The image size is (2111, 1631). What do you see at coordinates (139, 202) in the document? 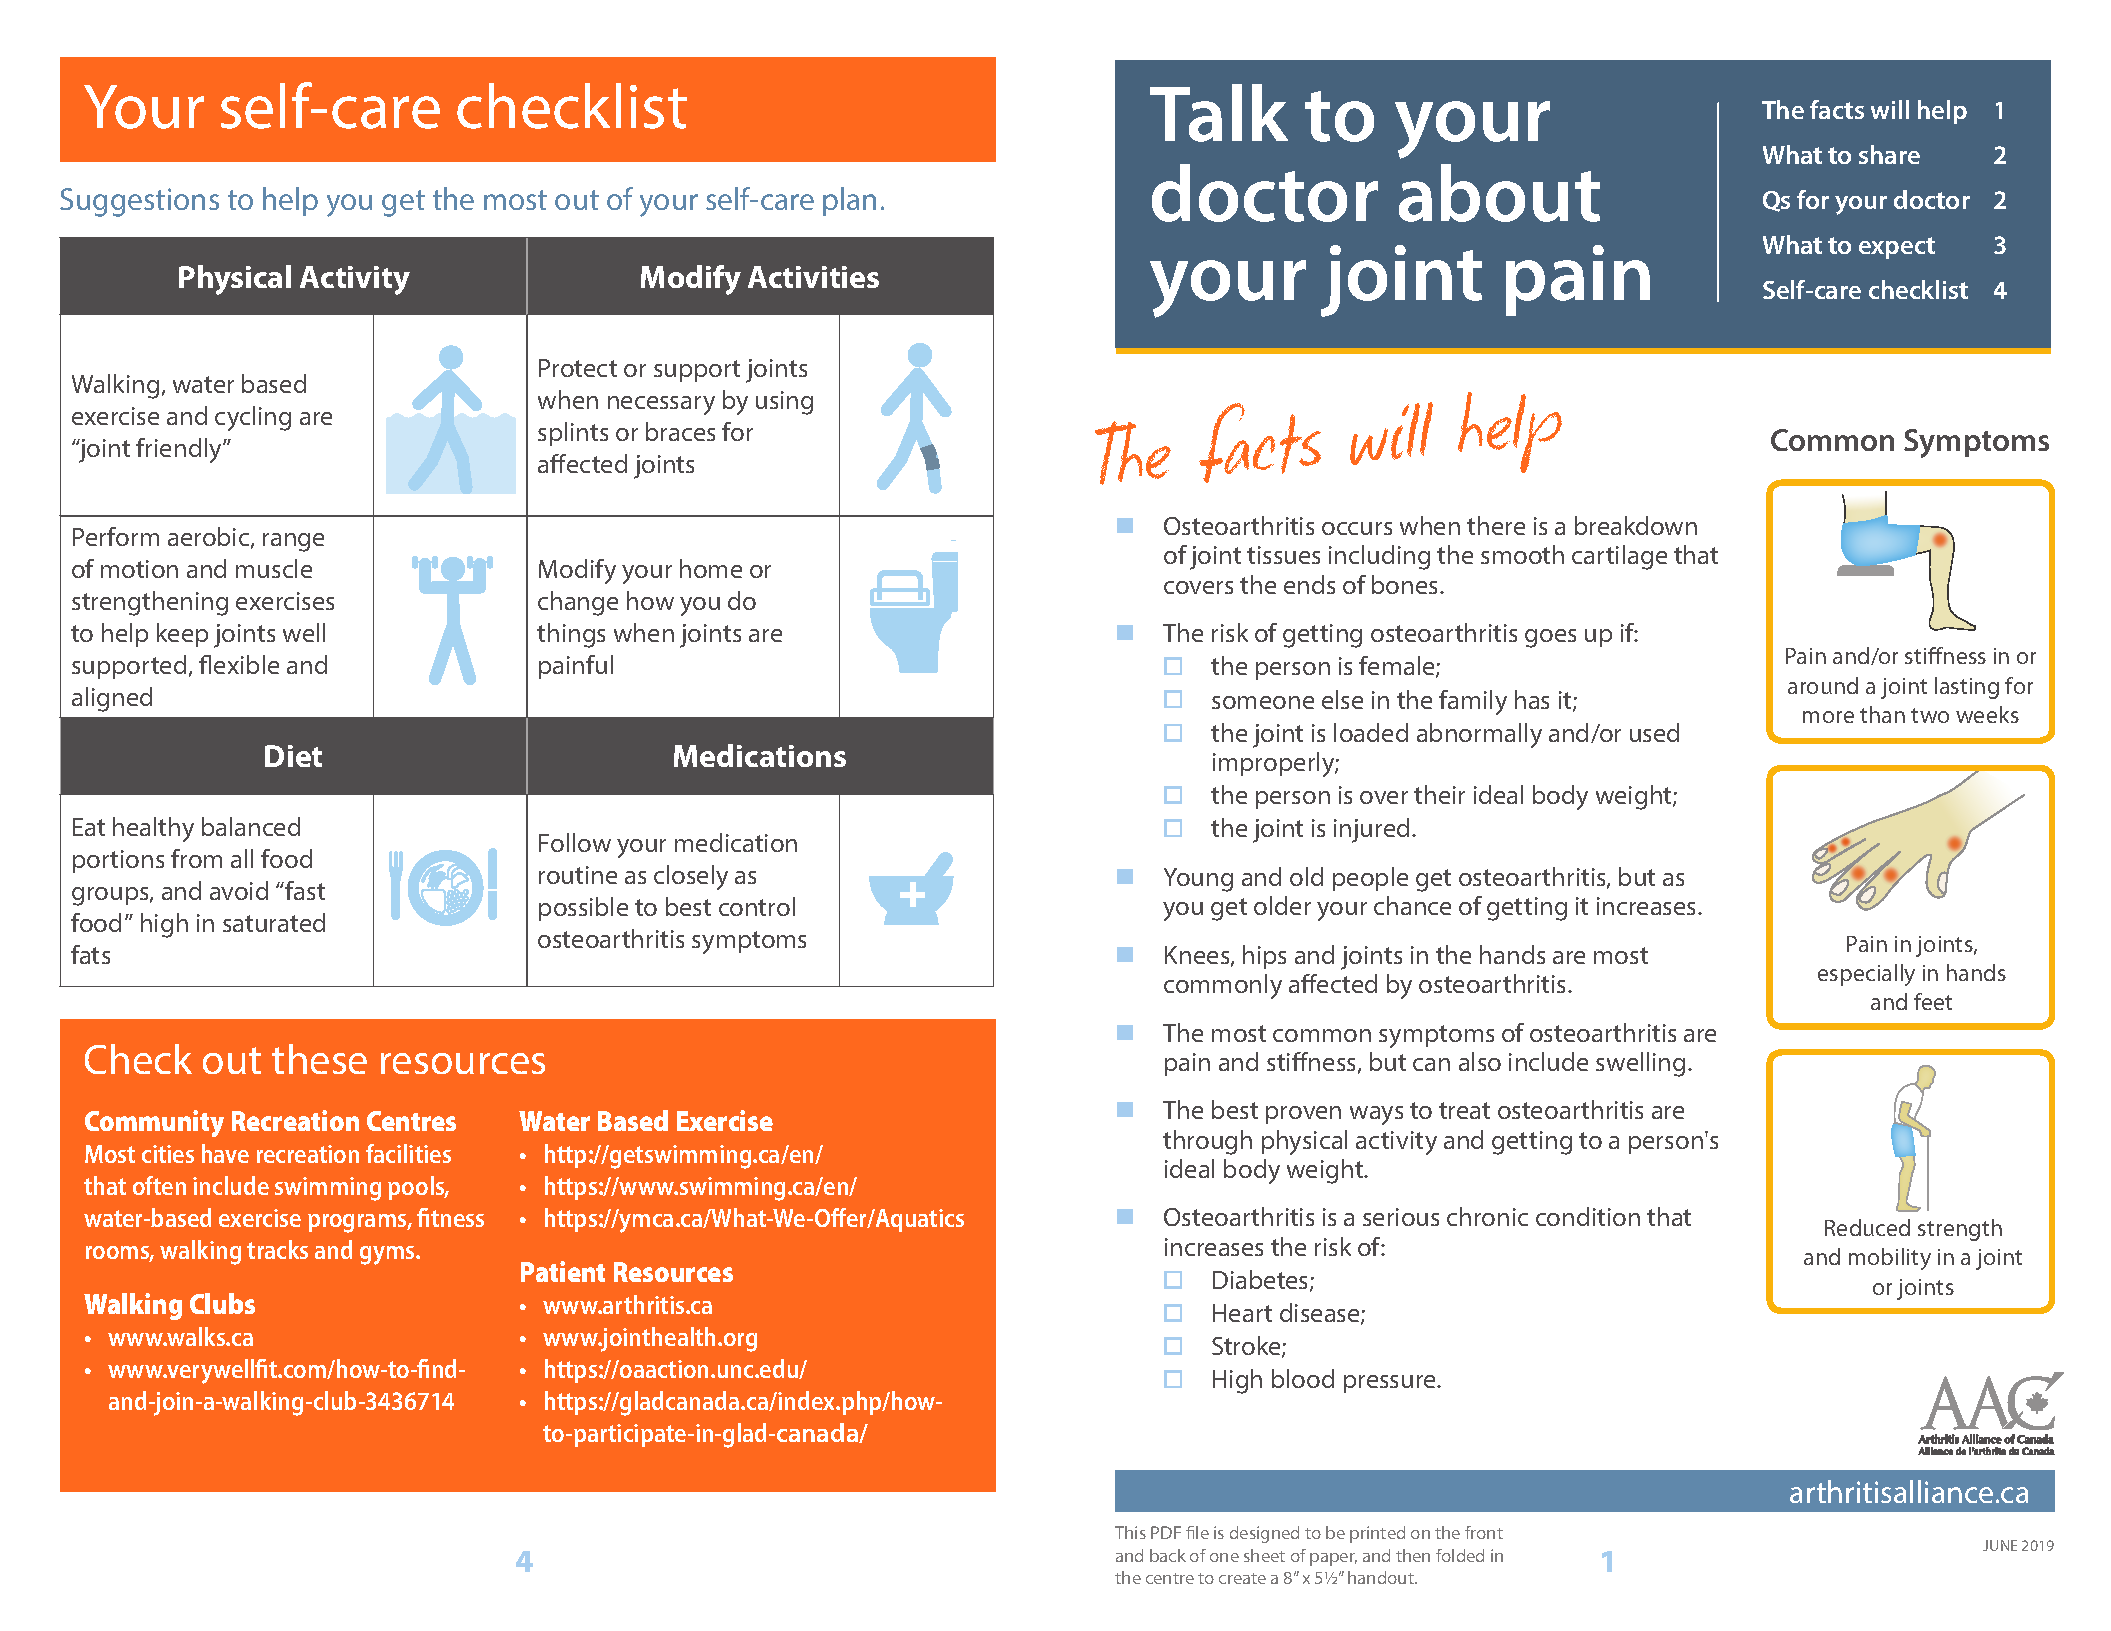
I see `Suggestions` at bounding box center [139, 202].
